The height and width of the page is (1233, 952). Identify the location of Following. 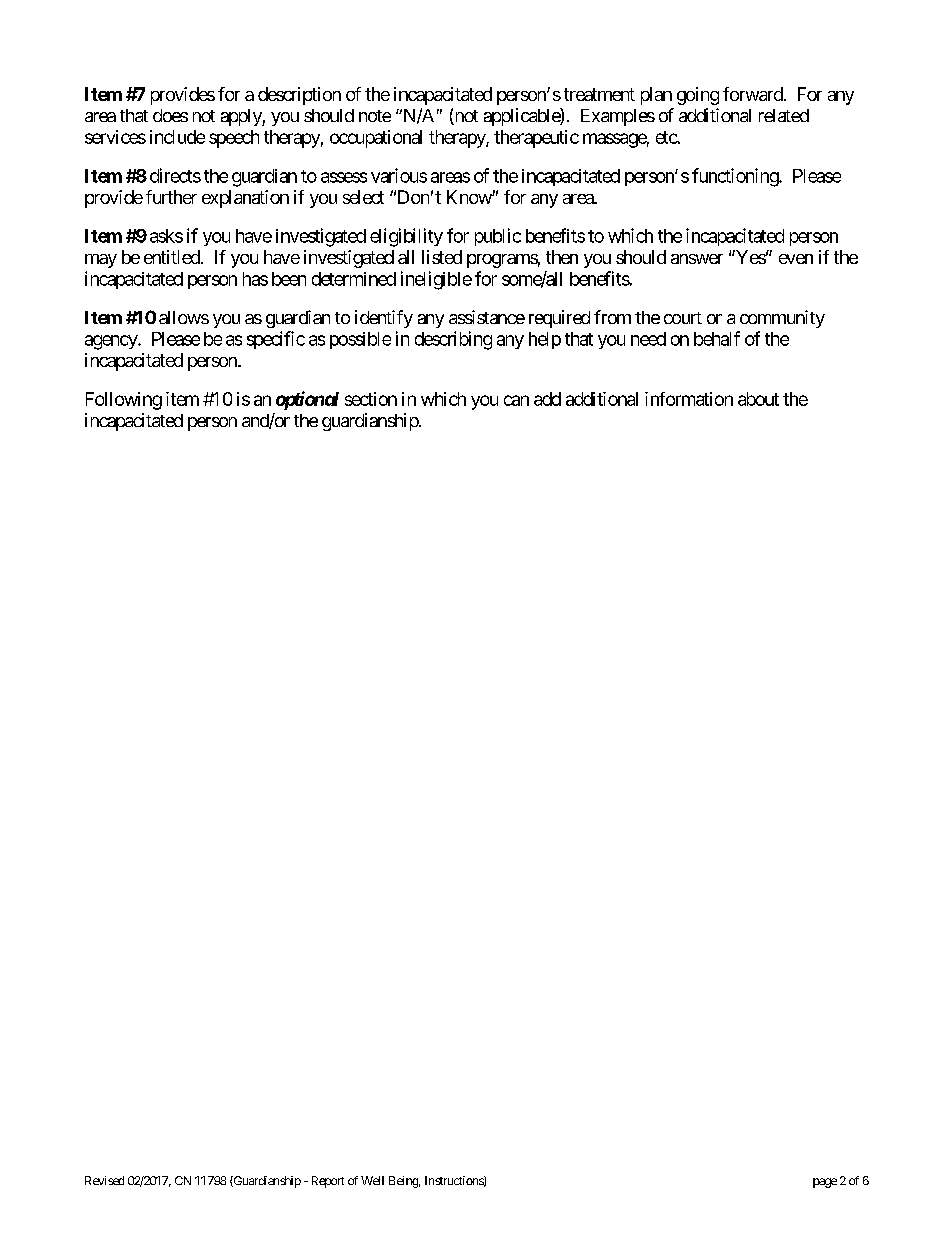
(124, 401).
